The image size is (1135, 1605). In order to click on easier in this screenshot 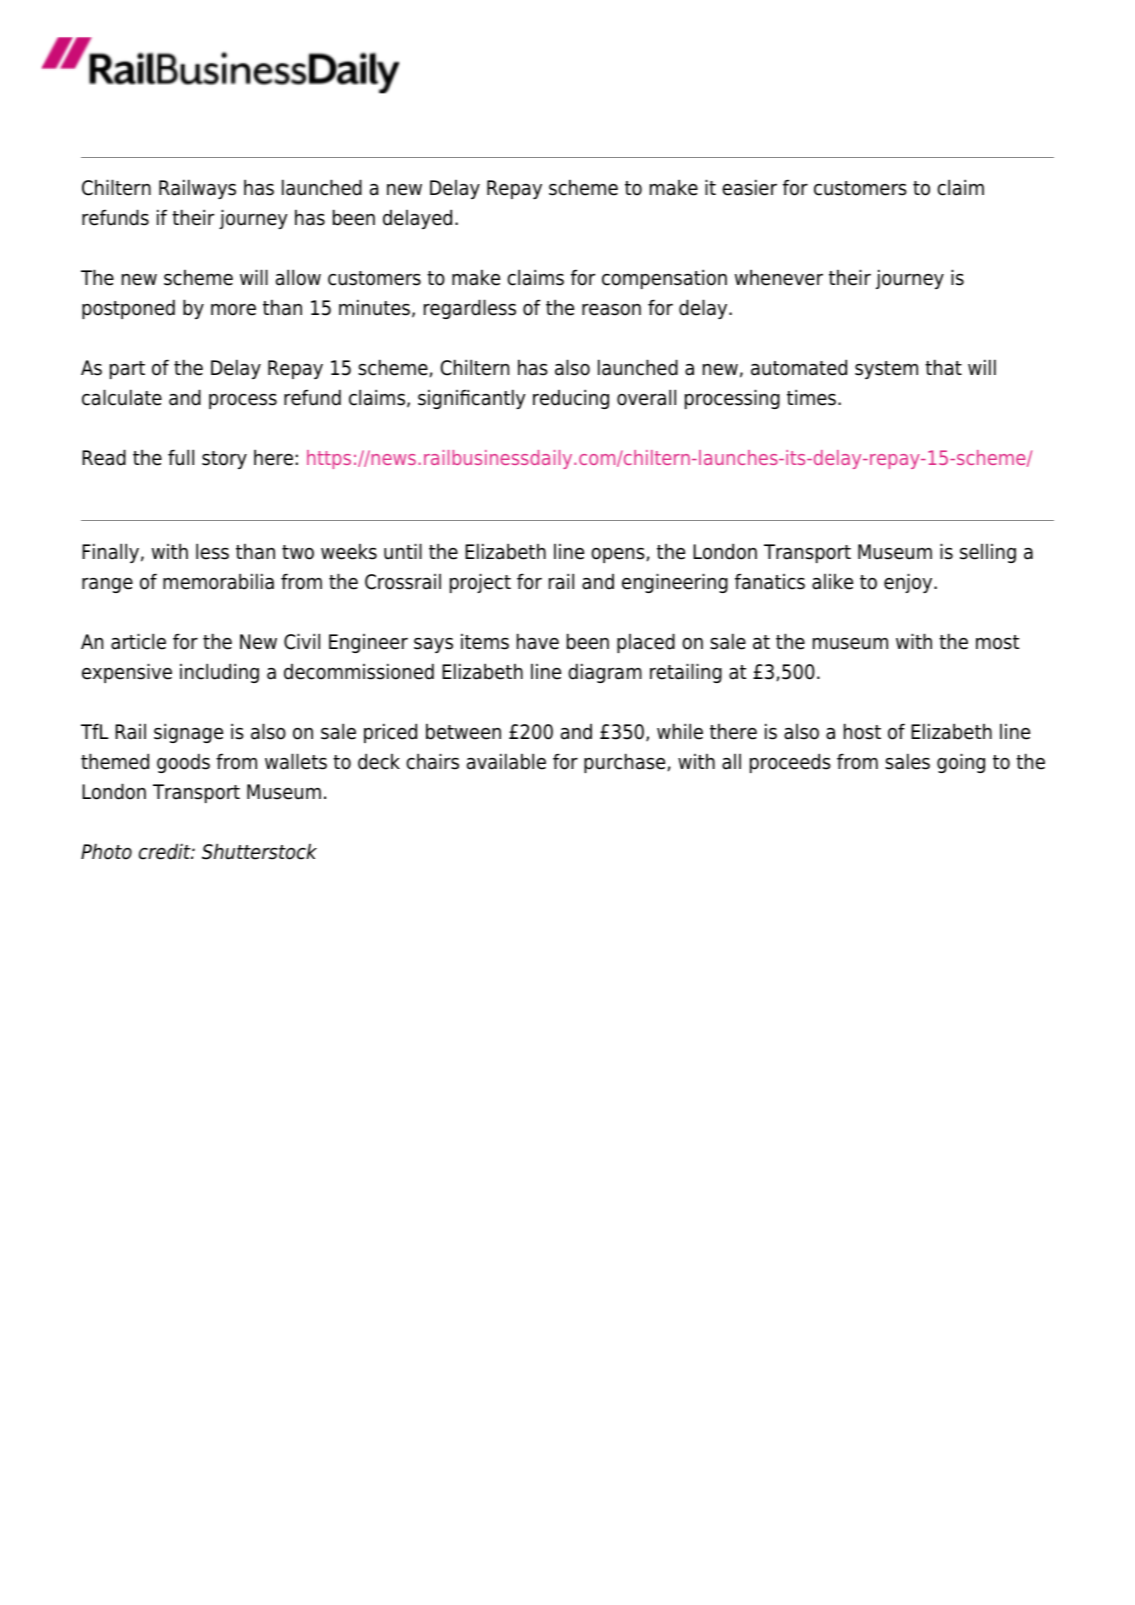, I will do `click(749, 187)`.
